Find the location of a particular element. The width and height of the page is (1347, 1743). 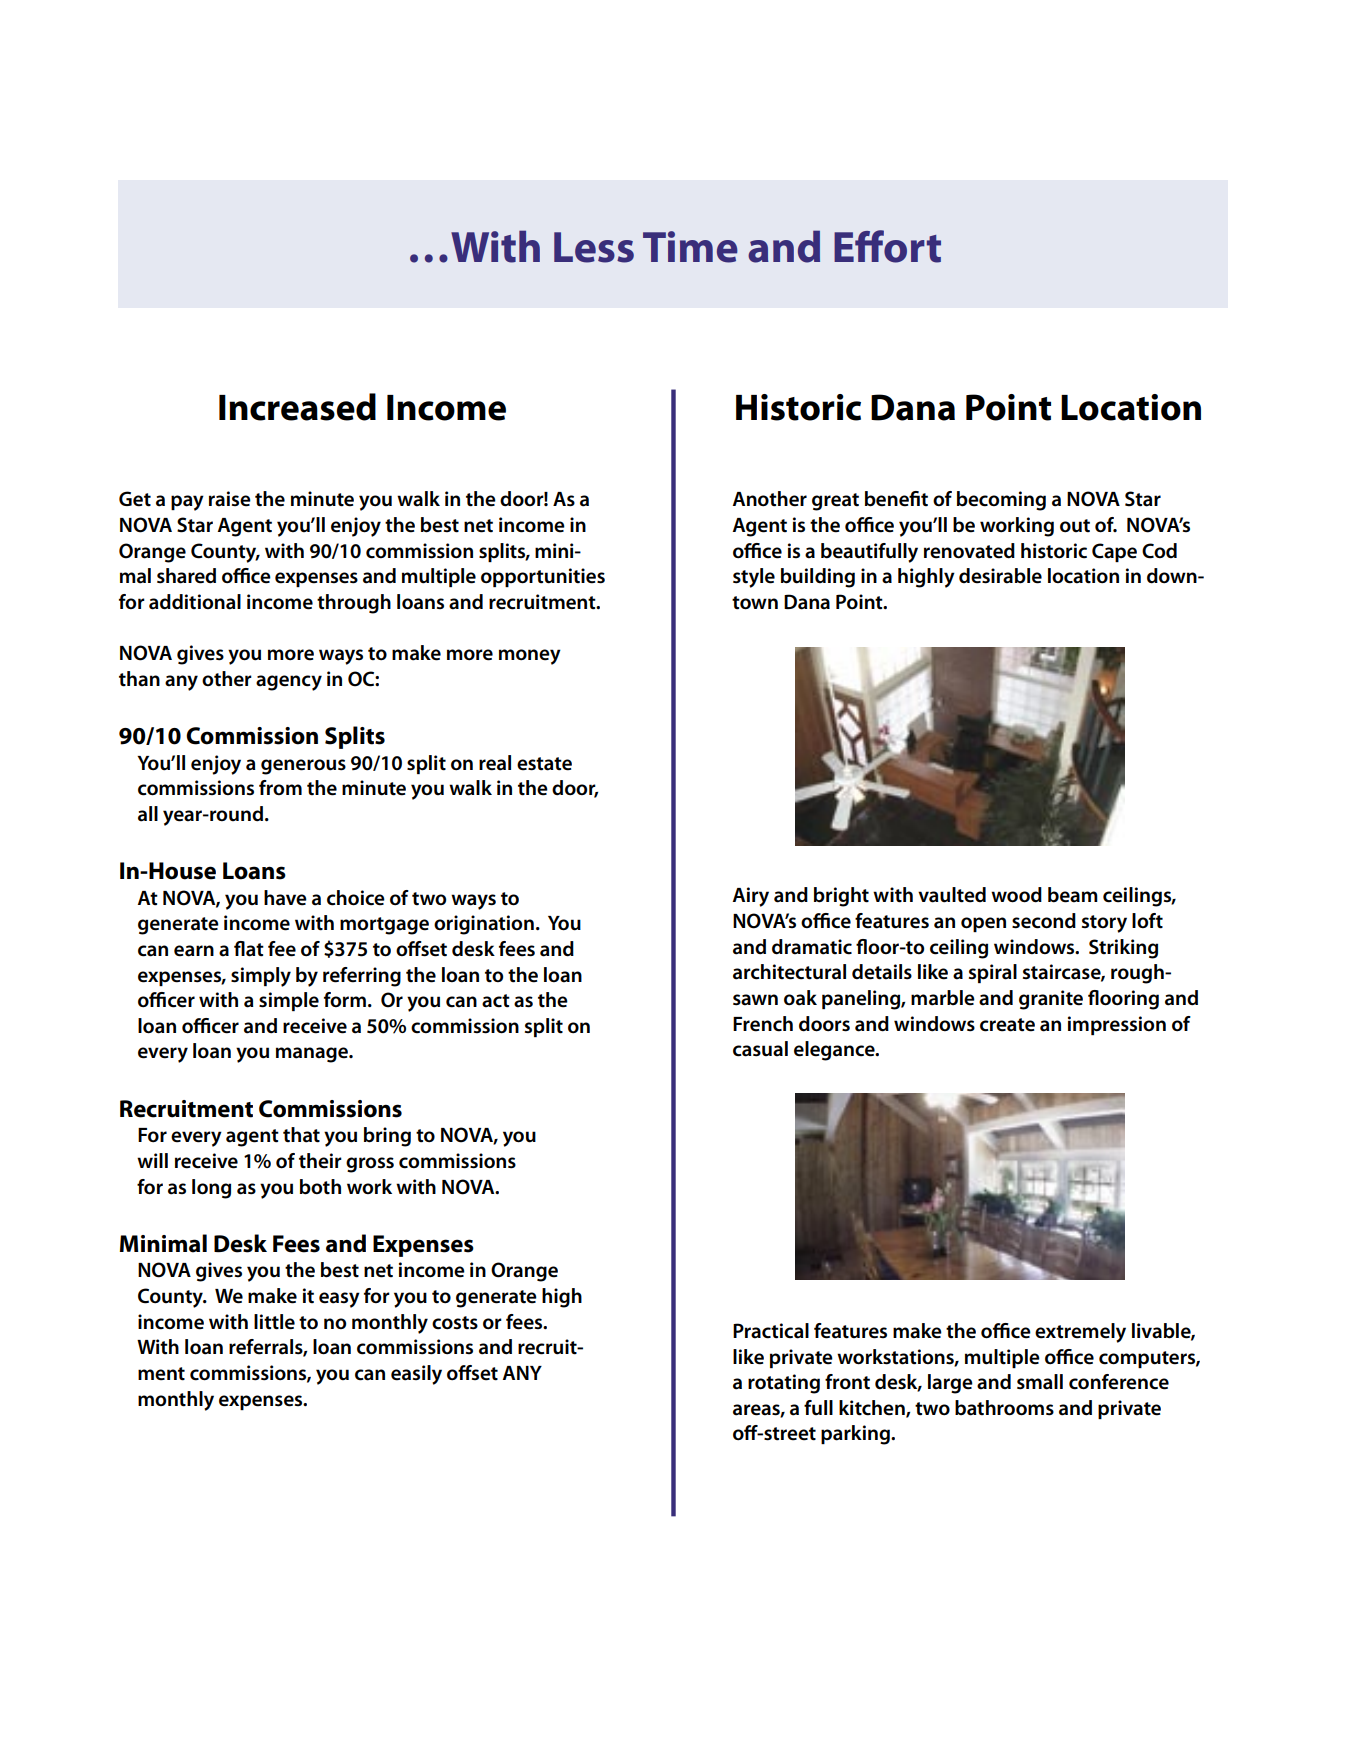

becoming is located at coordinates (1001, 501).
